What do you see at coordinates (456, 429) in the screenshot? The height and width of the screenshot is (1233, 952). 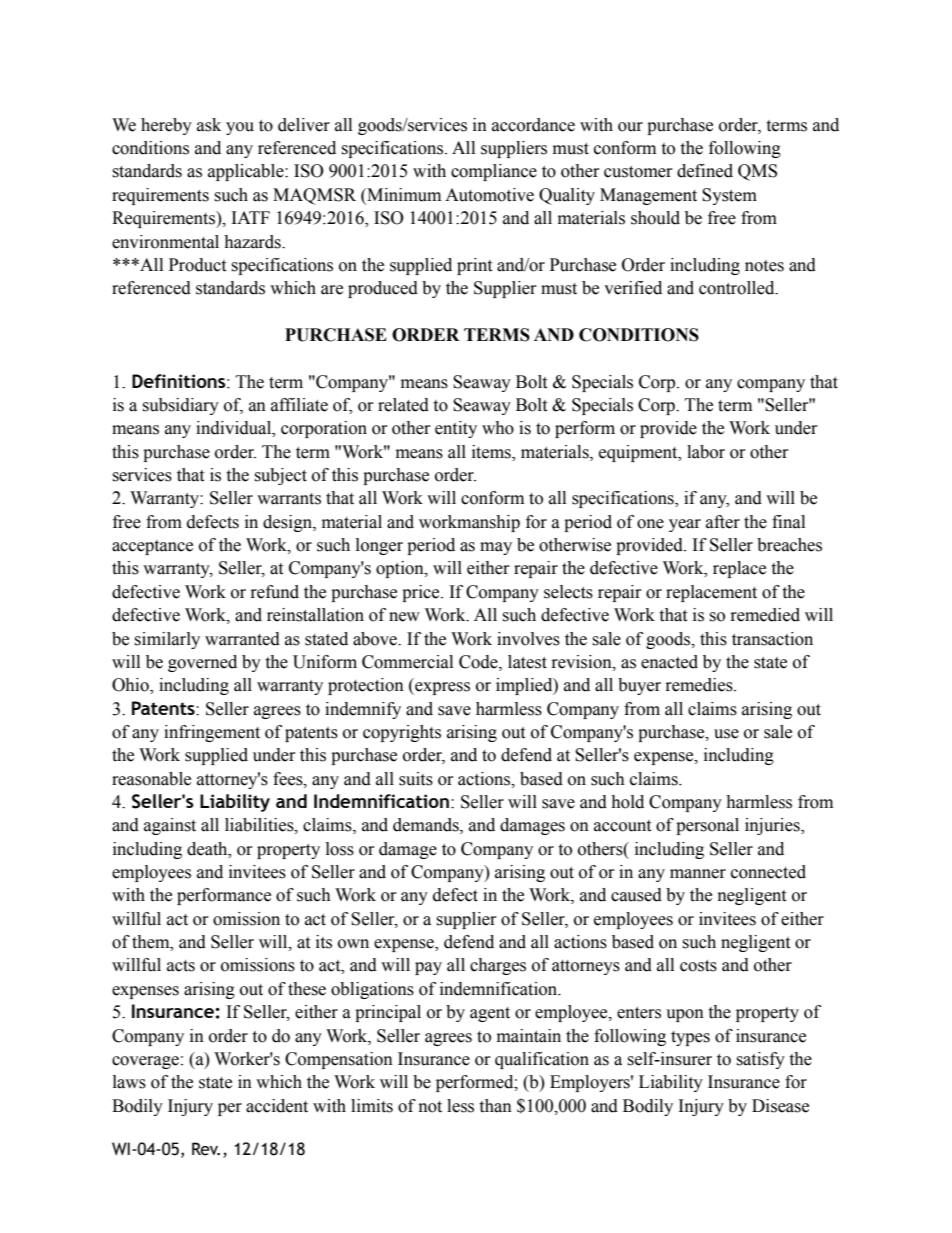 I see `entity` at bounding box center [456, 429].
